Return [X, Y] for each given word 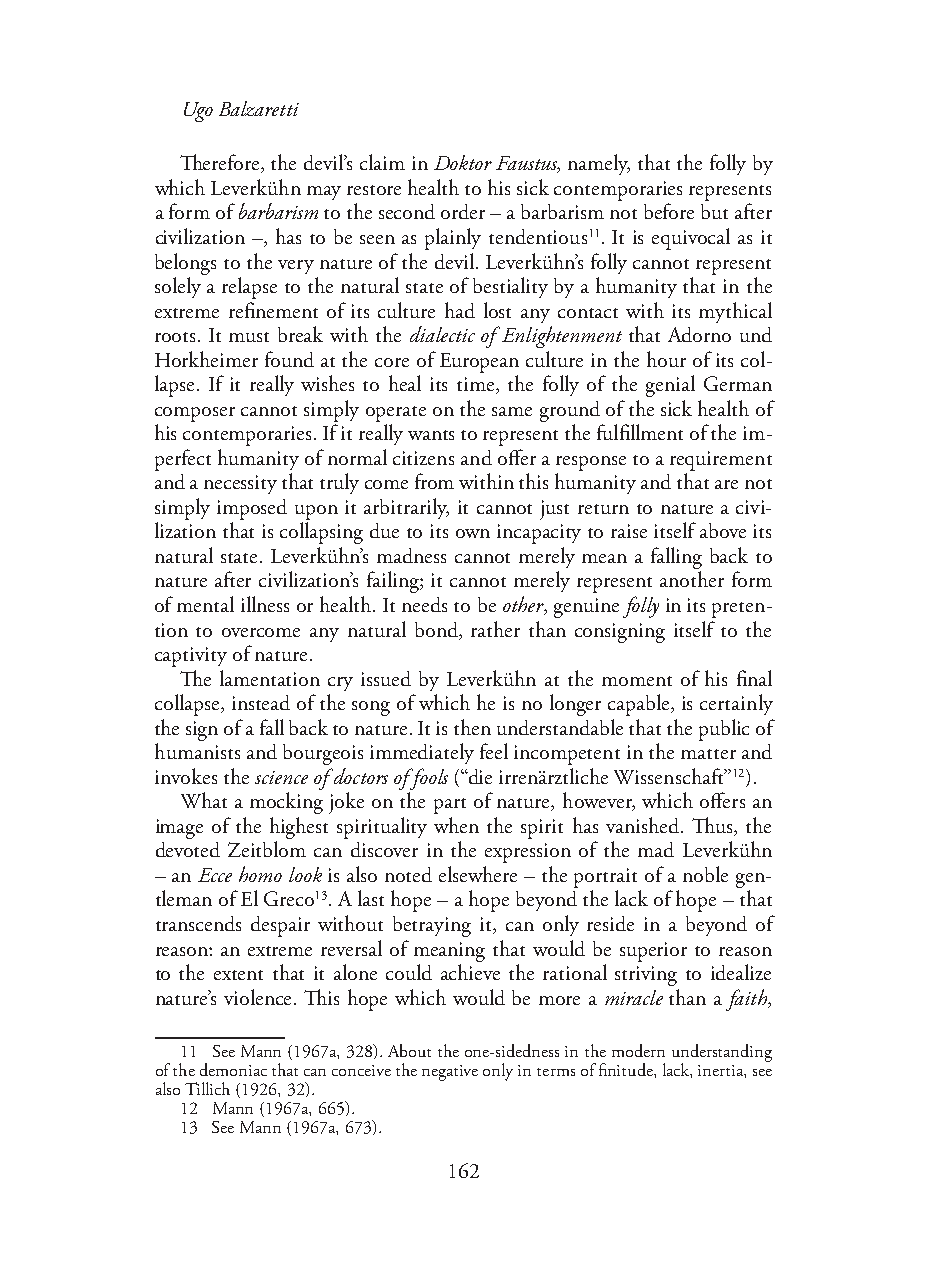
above [723, 530]
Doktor [463, 162]
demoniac [233, 1069]
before [669, 211]
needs [424, 604]
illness [265, 604]
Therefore [221, 163]
